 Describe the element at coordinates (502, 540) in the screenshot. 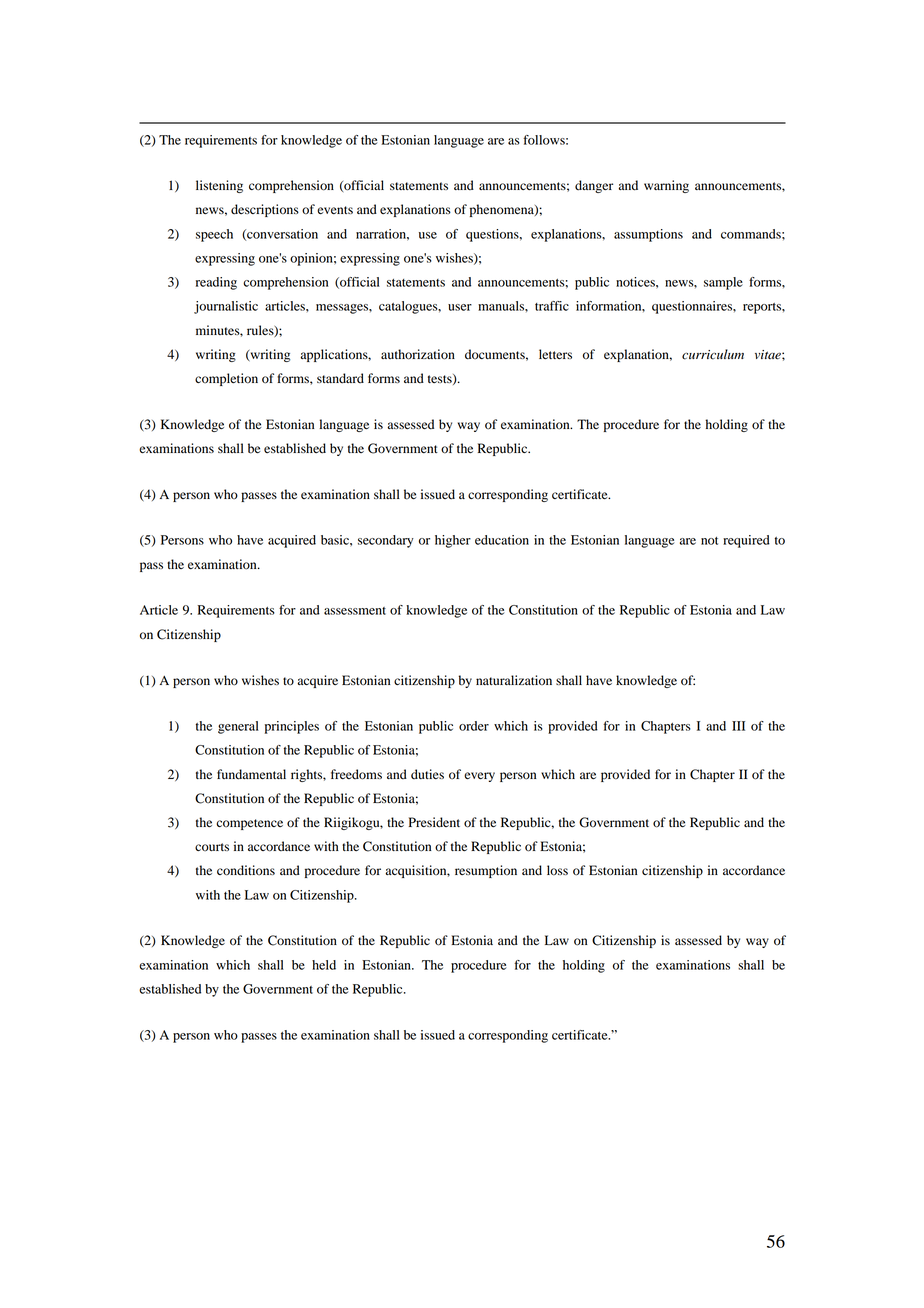

I see `education` at that location.
